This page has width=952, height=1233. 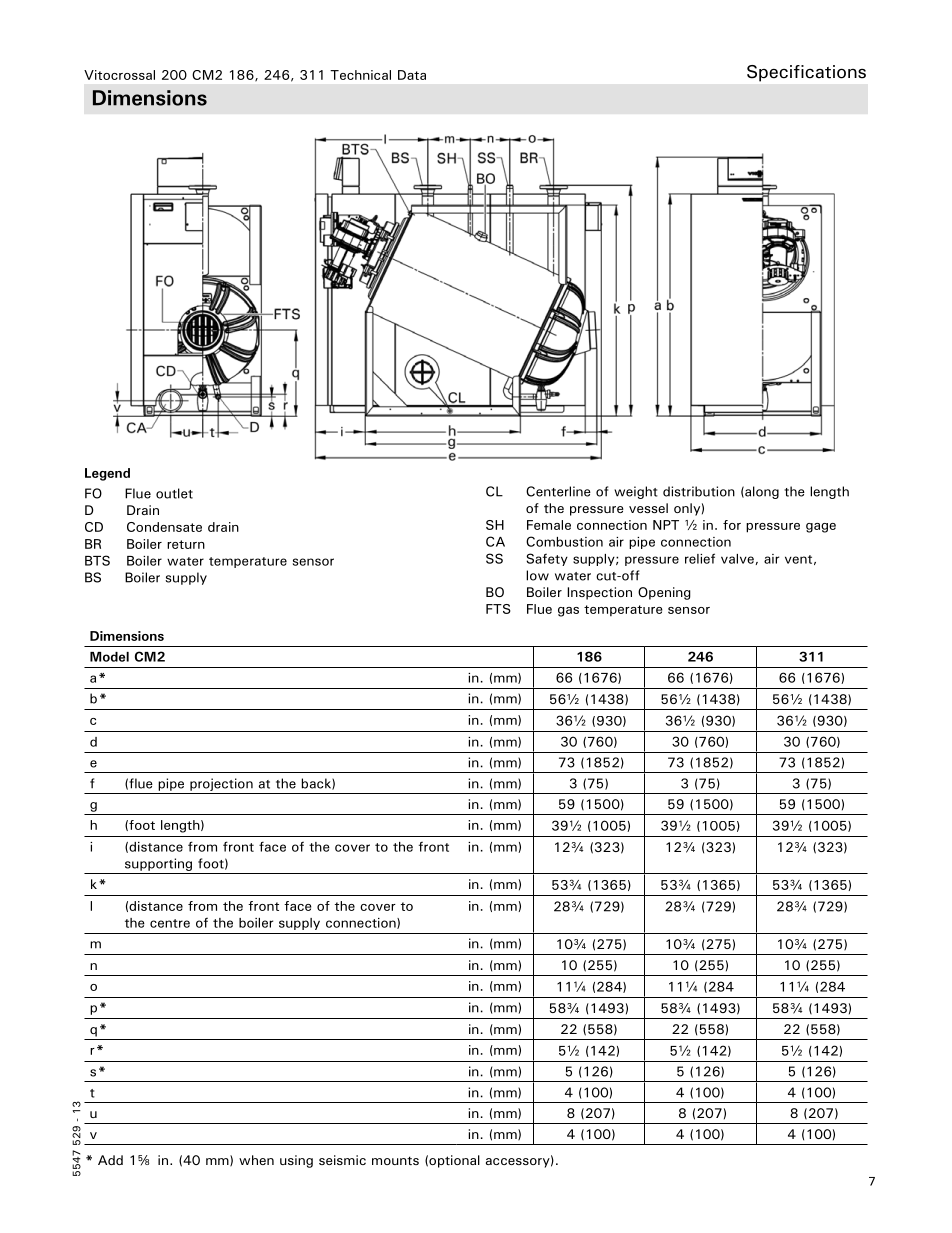 What do you see at coordinates (342, 1160) in the page?
I see `seismic` at bounding box center [342, 1160].
